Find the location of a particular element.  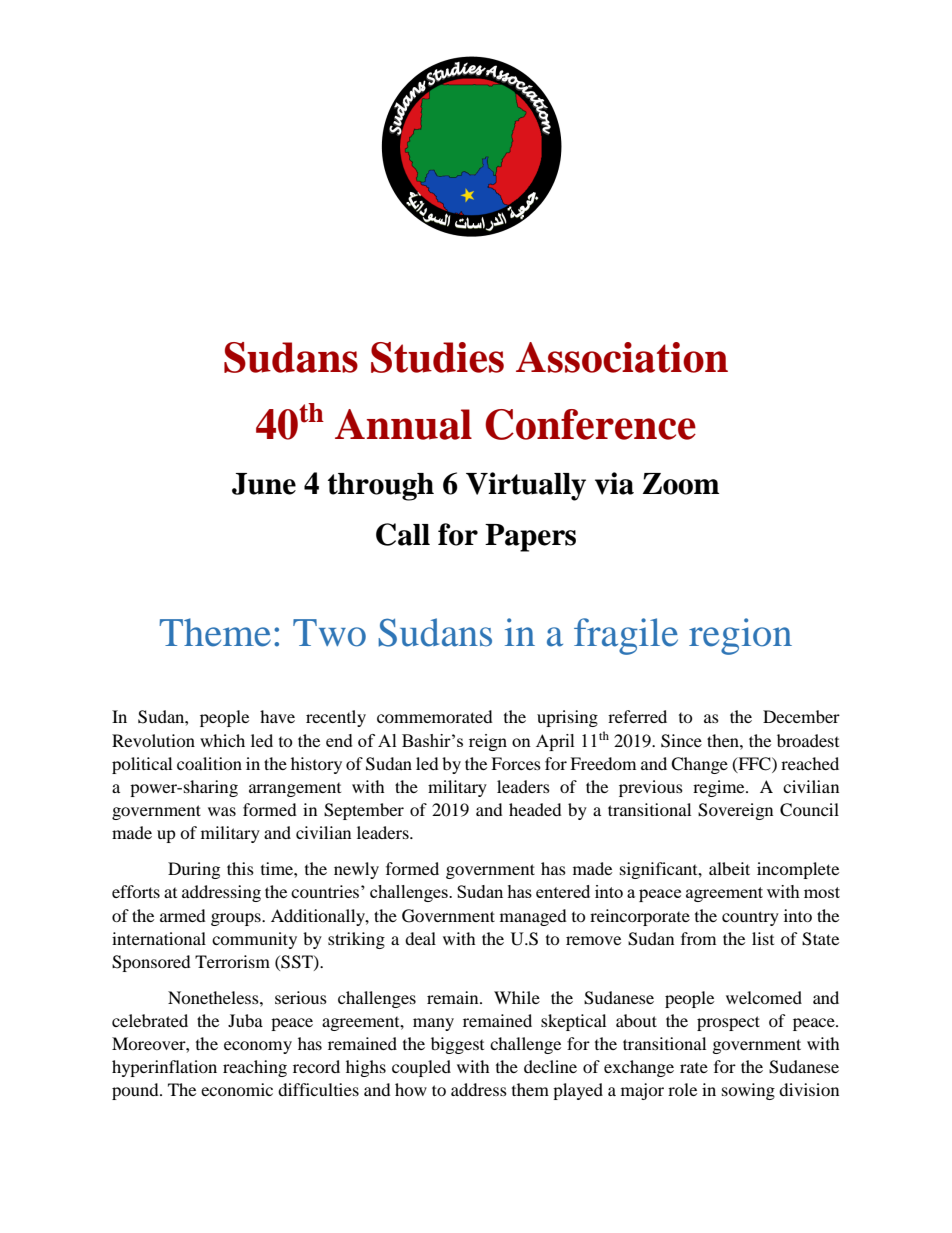

Forces is located at coordinates (516, 763).
